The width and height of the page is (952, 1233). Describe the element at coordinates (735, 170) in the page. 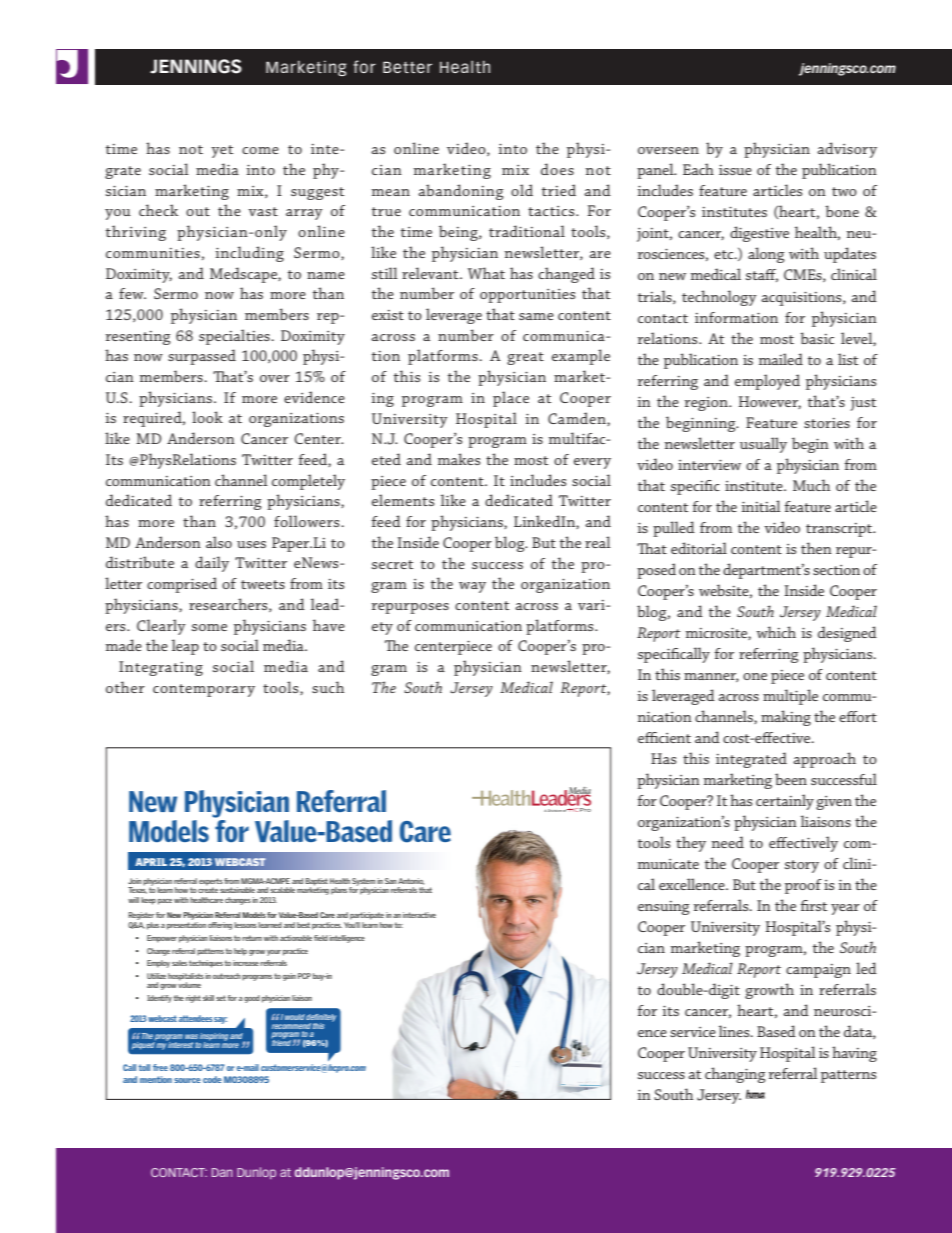

I see `issue` at that location.
